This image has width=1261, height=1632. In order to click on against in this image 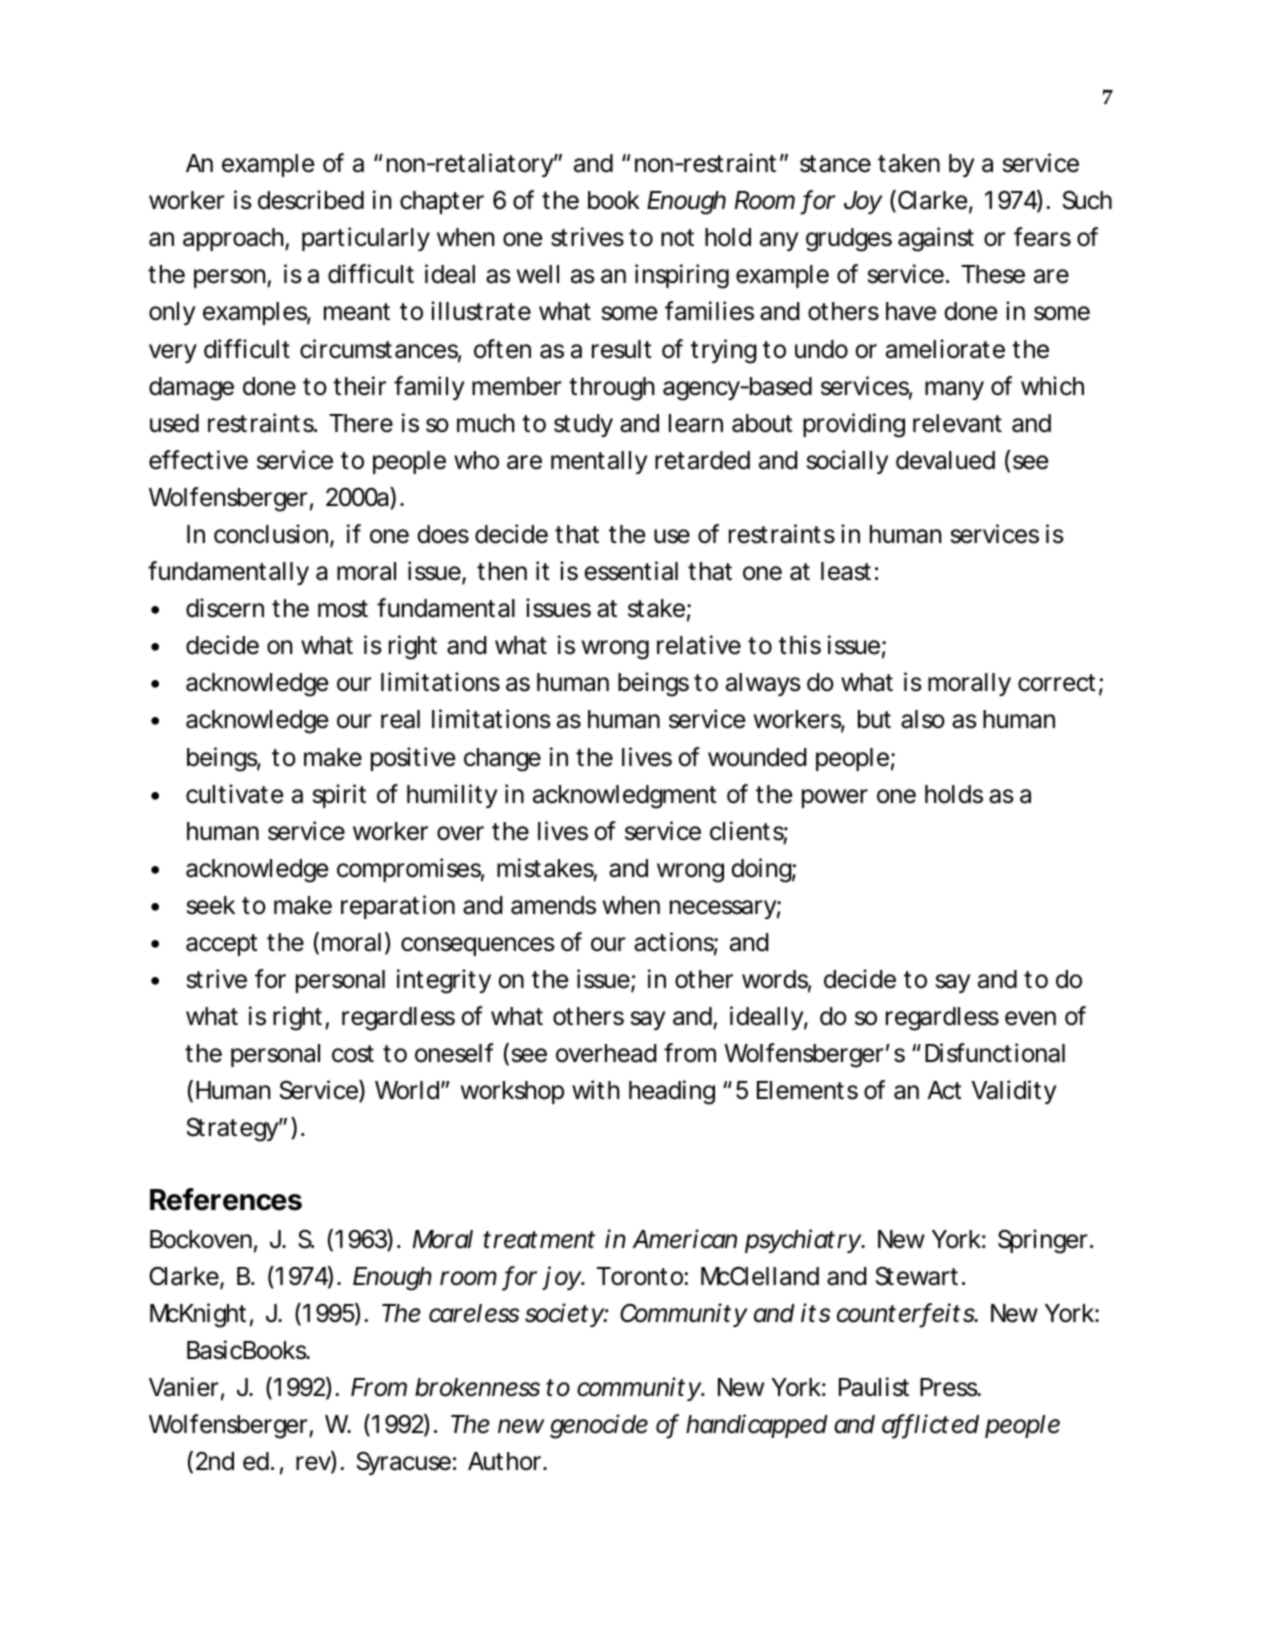, I will do `click(936, 239)`.
